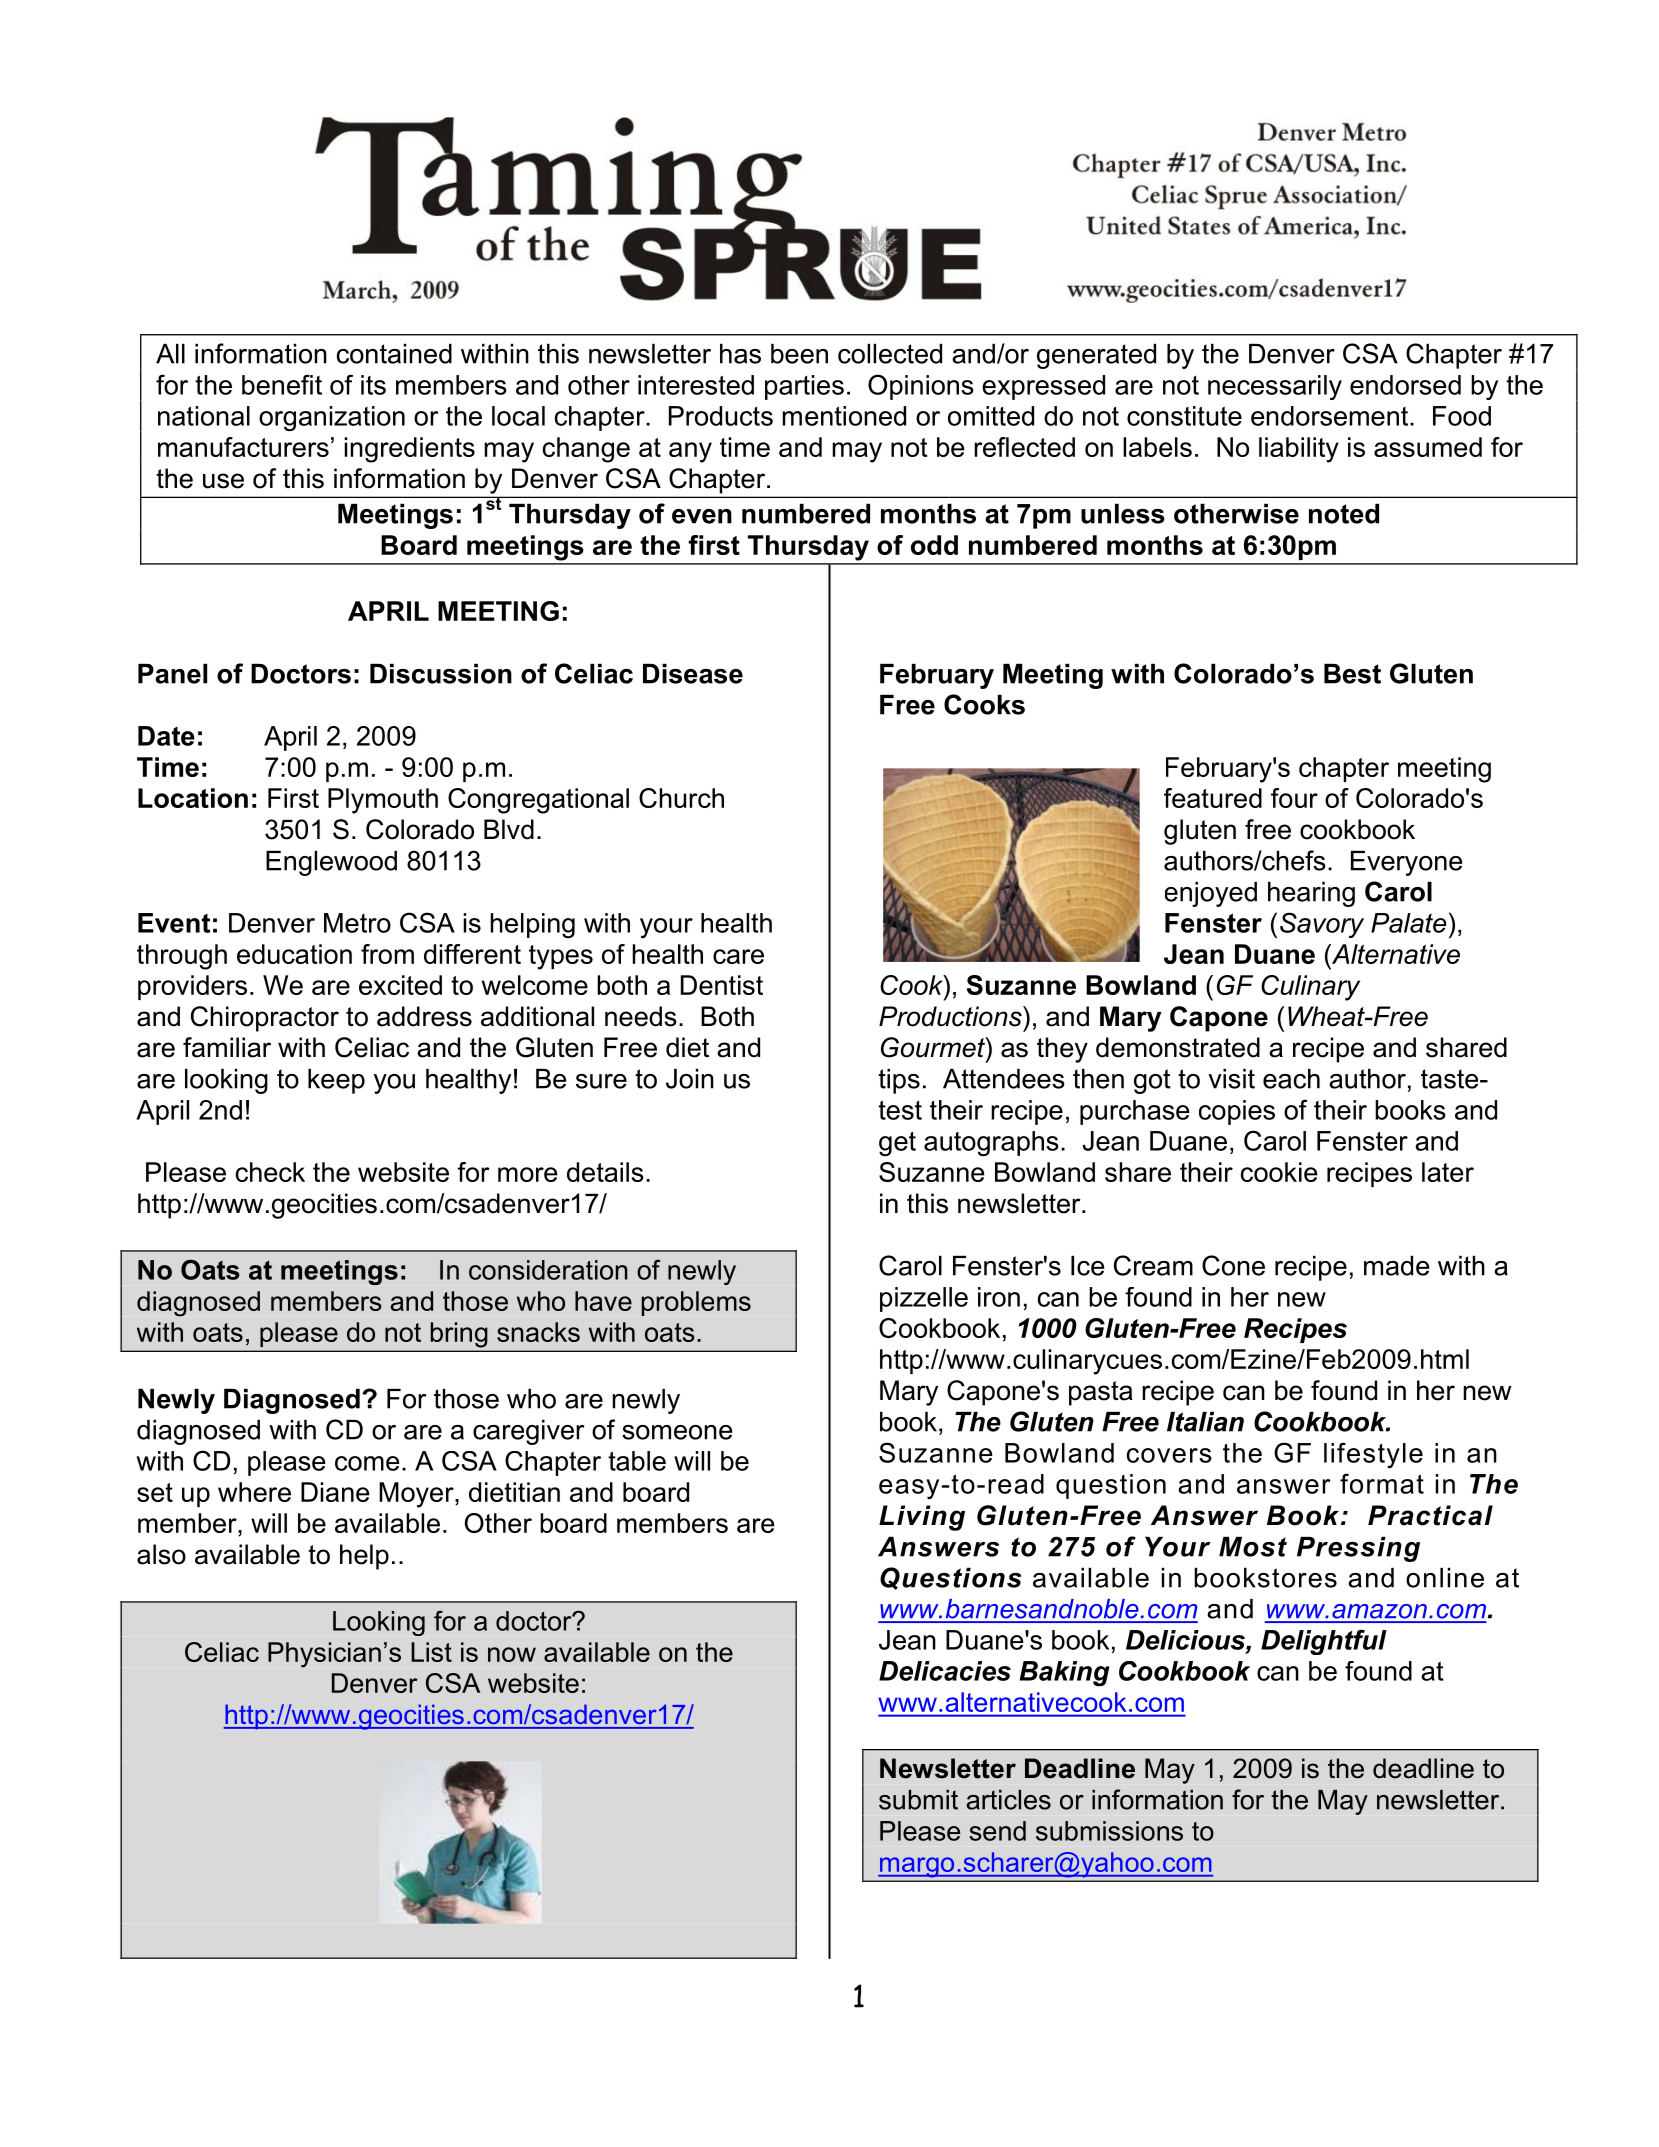 The height and width of the document is (2147, 1659). I want to click on keep, so click(336, 1081).
